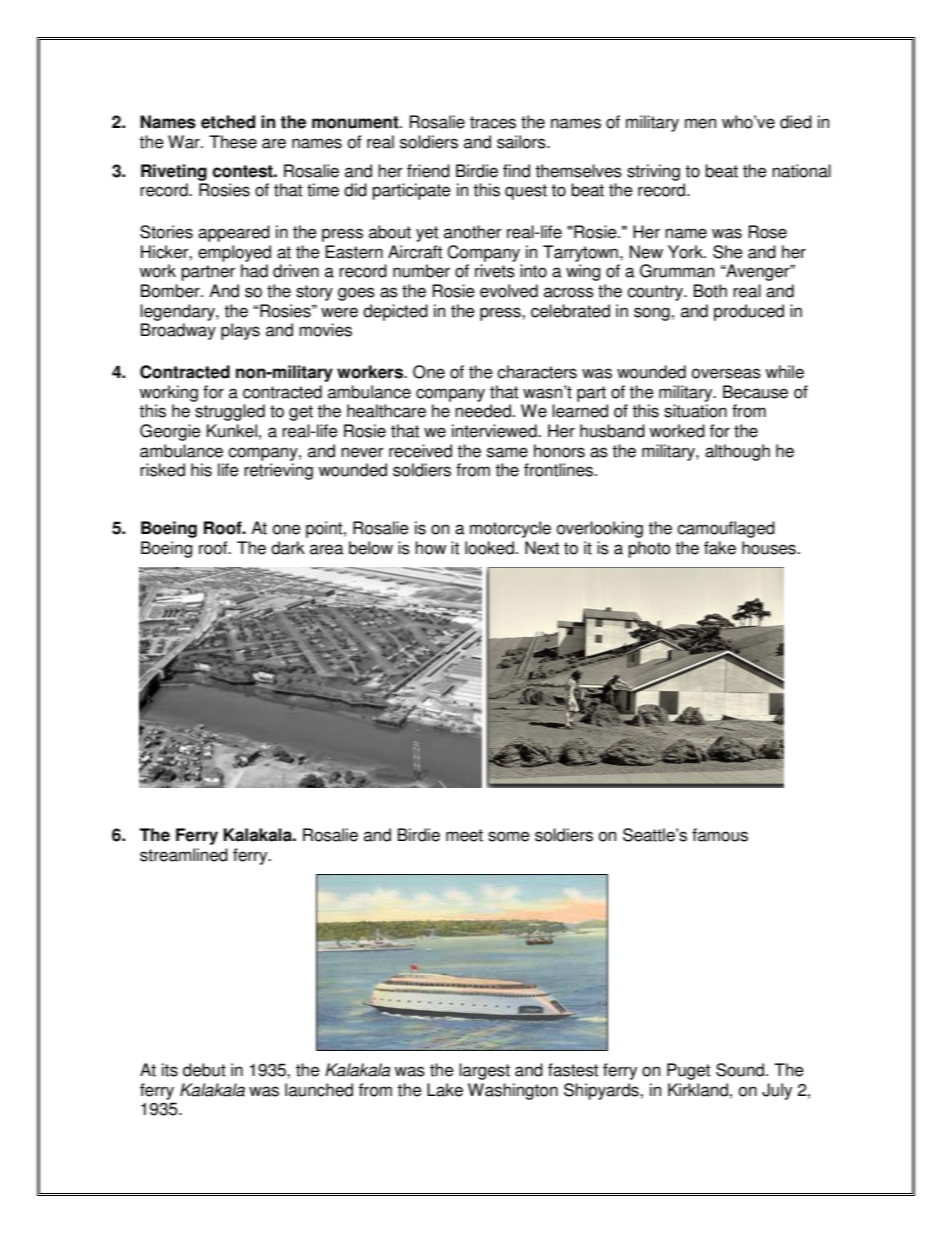 The image size is (952, 1233). I want to click on fake, so click(720, 548).
